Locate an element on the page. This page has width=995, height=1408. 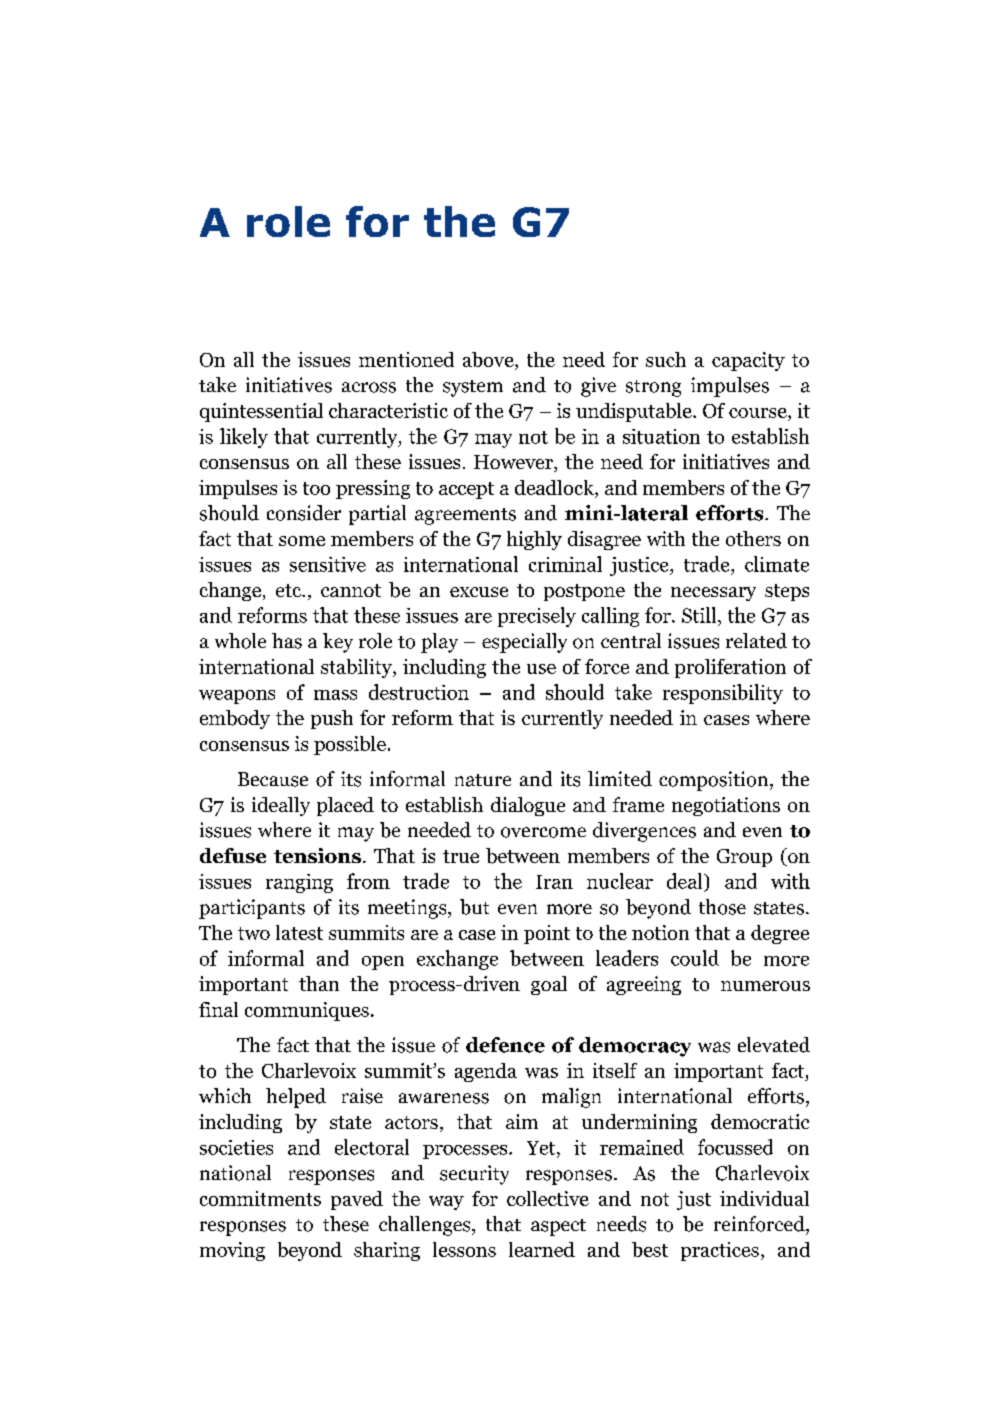
Because is located at coordinates (273, 779).
